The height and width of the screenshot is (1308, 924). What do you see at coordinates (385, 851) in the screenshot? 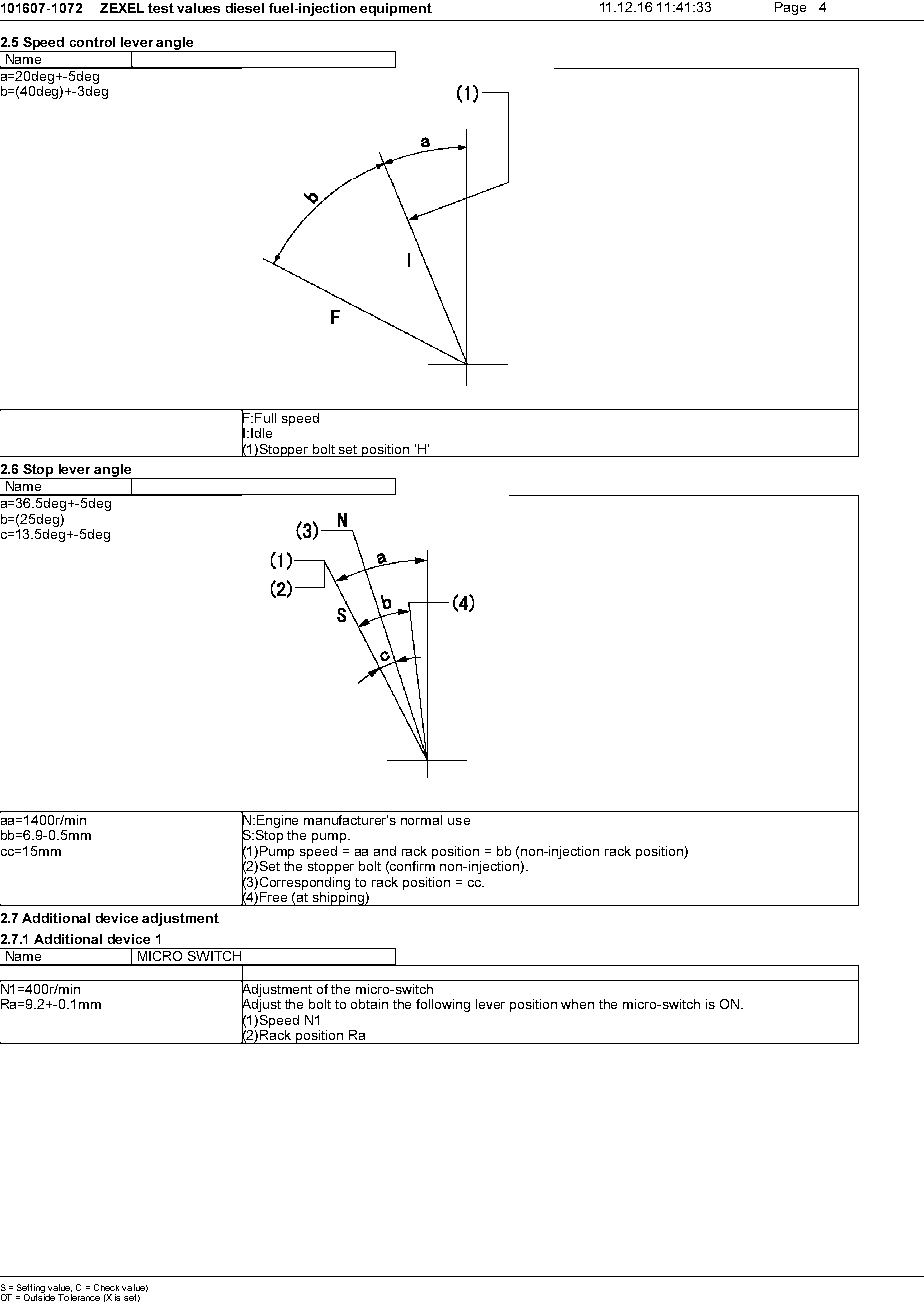
I see `and` at bounding box center [385, 851].
